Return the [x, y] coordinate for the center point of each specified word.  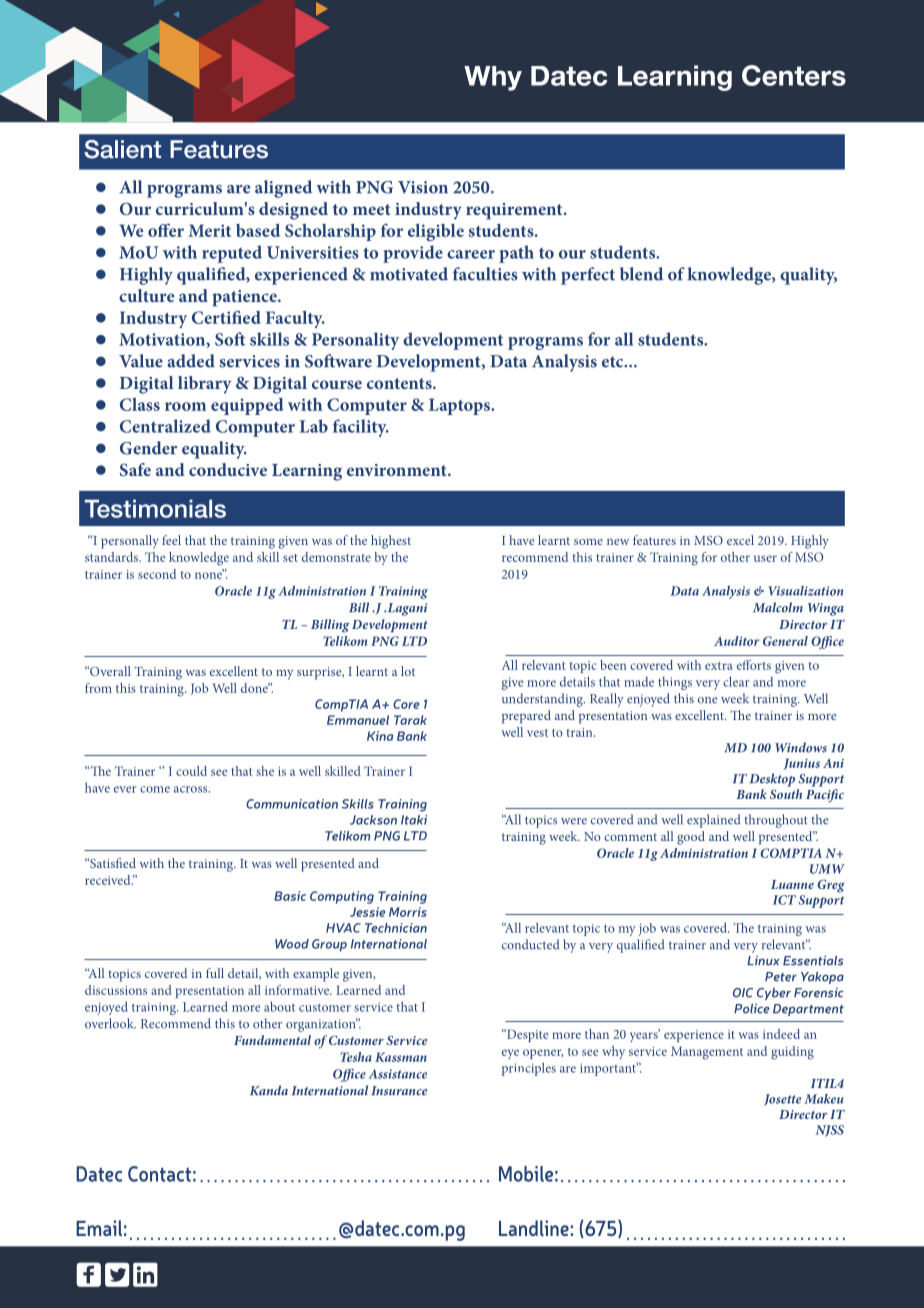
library [204, 385]
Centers [794, 75]
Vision [423, 187]
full [215, 973]
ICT [784, 900]
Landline [535, 1228]
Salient [122, 149]
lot [408, 671]
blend [641, 274]
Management [707, 1053]
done [255, 688]
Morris [408, 912]
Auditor [736, 641]
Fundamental [272, 1040]
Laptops [460, 406]
